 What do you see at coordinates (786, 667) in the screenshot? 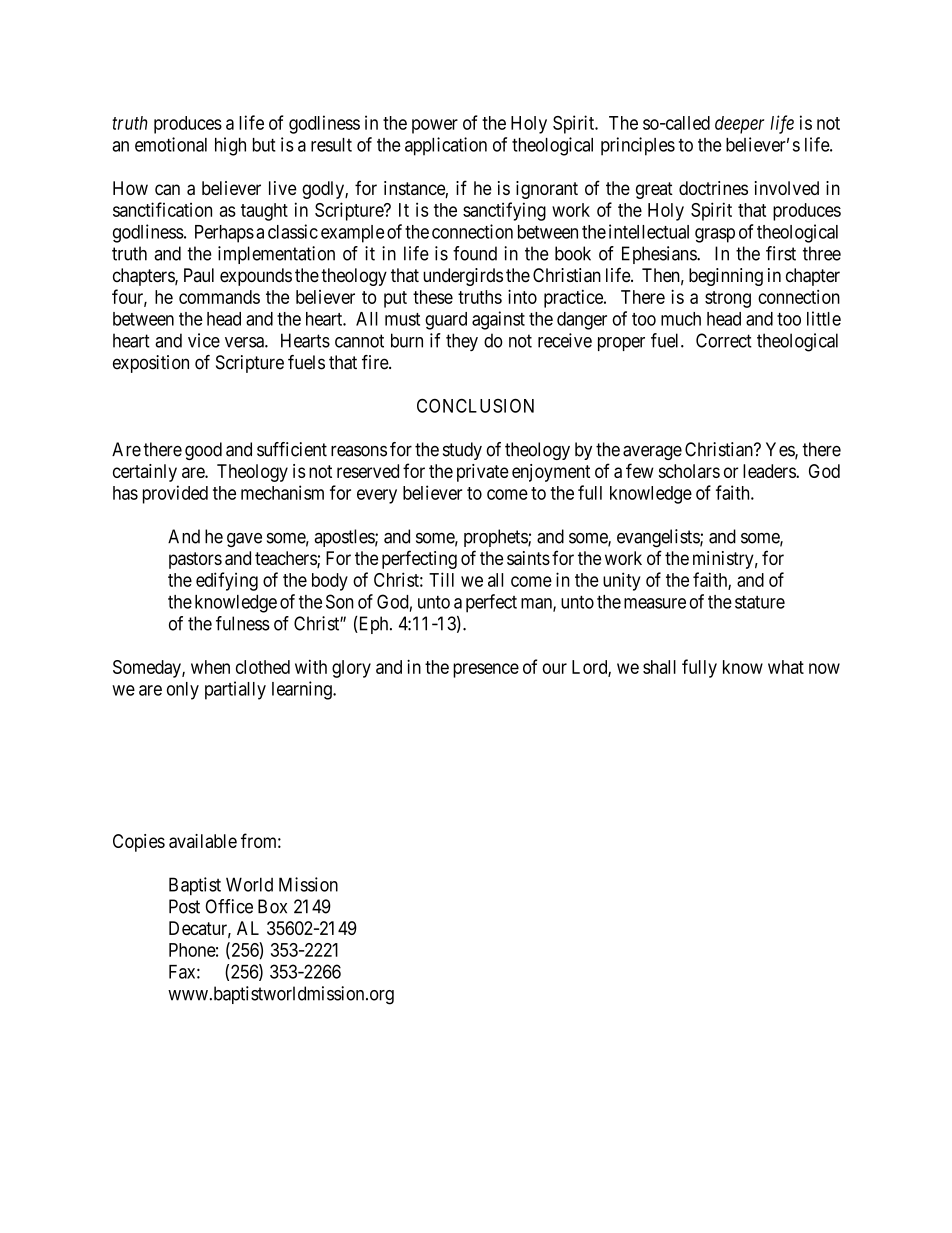
I see `what` at bounding box center [786, 667].
